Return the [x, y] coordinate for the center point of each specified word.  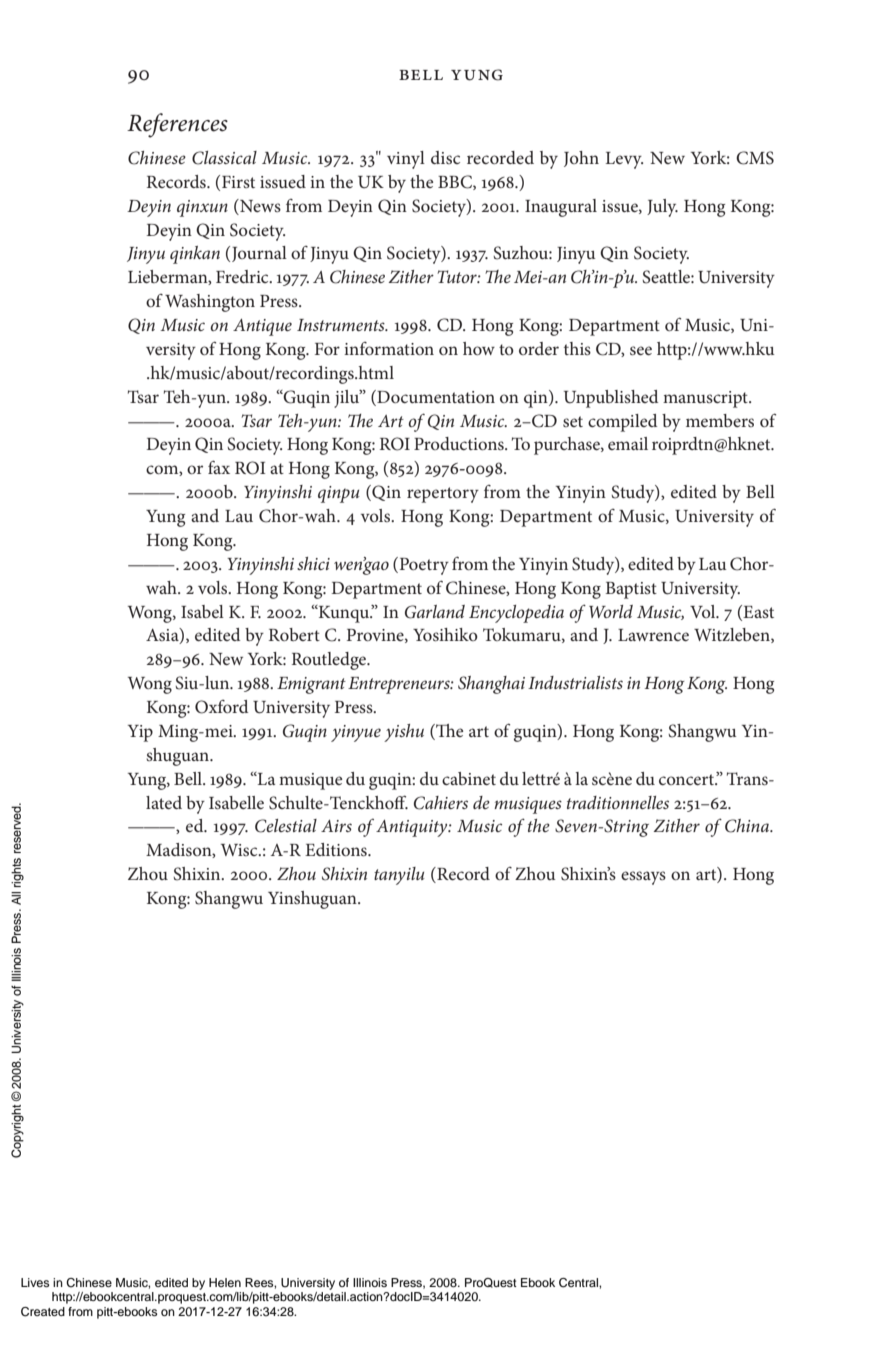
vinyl [406, 160]
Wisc [240, 850]
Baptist [631, 590]
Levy [624, 160]
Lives [35, 1282]
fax [219, 467]
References [177, 125]
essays [643, 878]
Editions [337, 849]
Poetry [423, 566]
